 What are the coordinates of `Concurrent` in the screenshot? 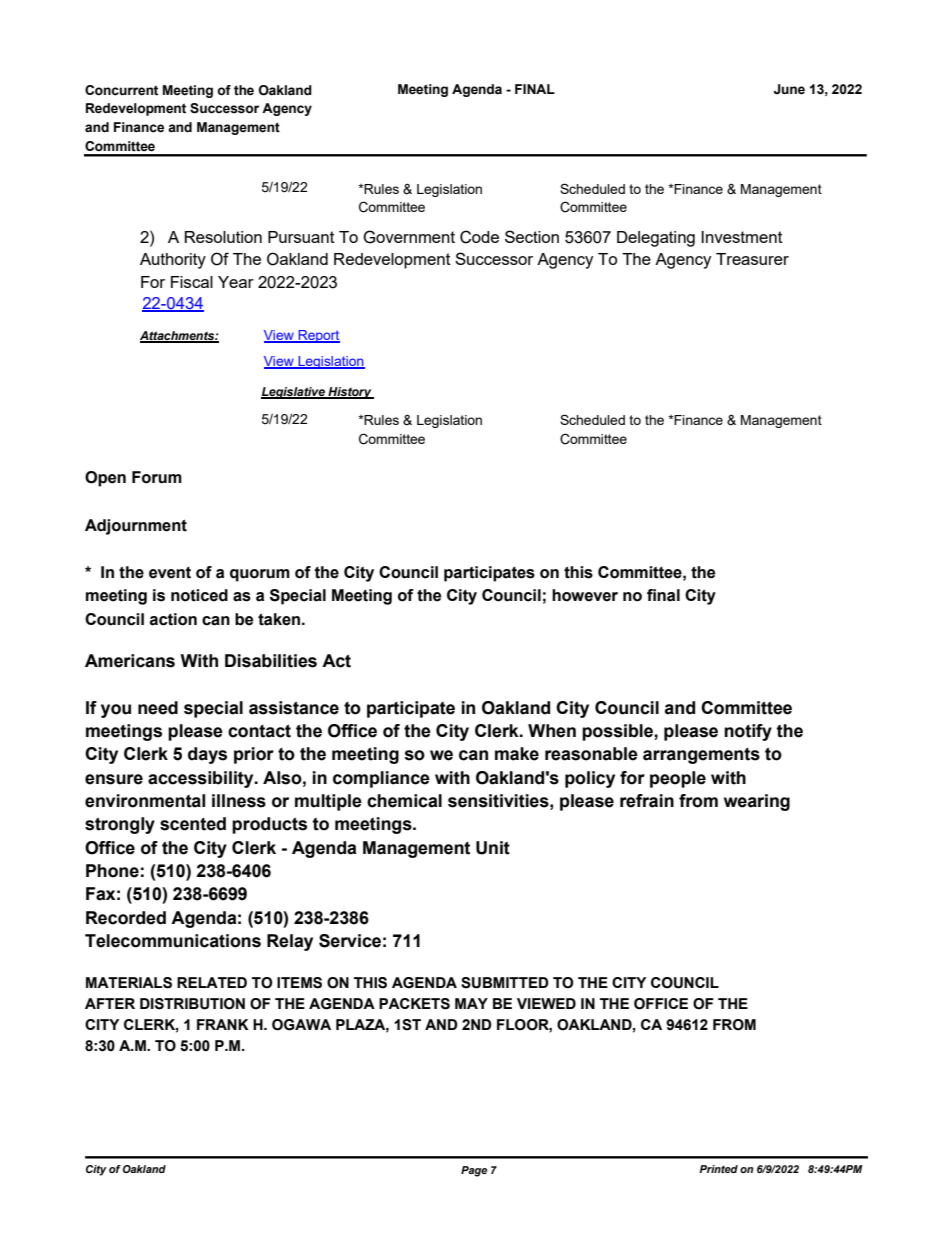 It's located at (121, 90).
